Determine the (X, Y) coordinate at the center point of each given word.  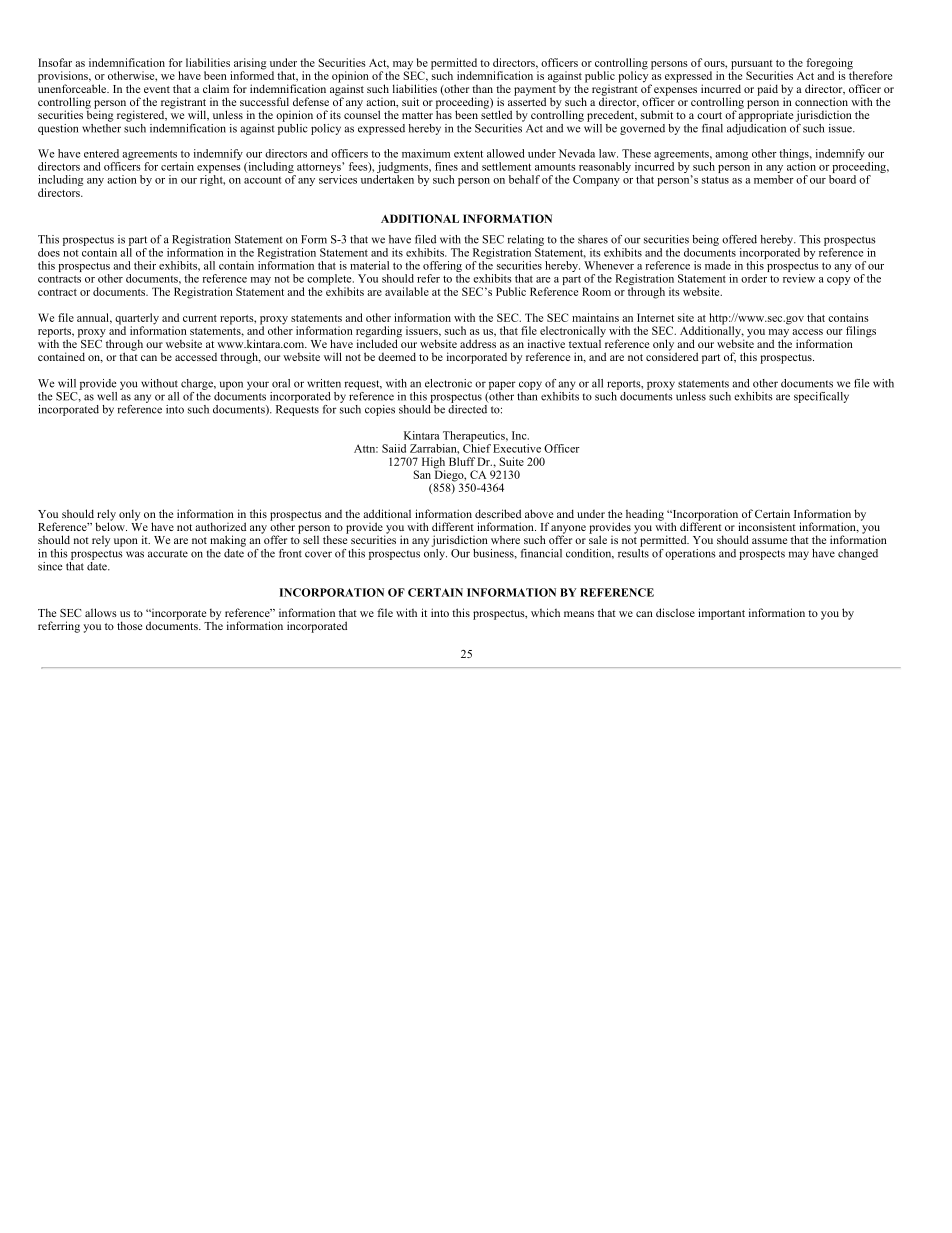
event (157, 89)
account (263, 180)
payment (535, 92)
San (422, 474)
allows (101, 612)
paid (767, 90)
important (721, 614)
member (774, 179)
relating (525, 240)
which (545, 612)
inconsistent (767, 526)
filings (861, 332)
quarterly (137, 320)
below (111, 525)
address (478, 343)
